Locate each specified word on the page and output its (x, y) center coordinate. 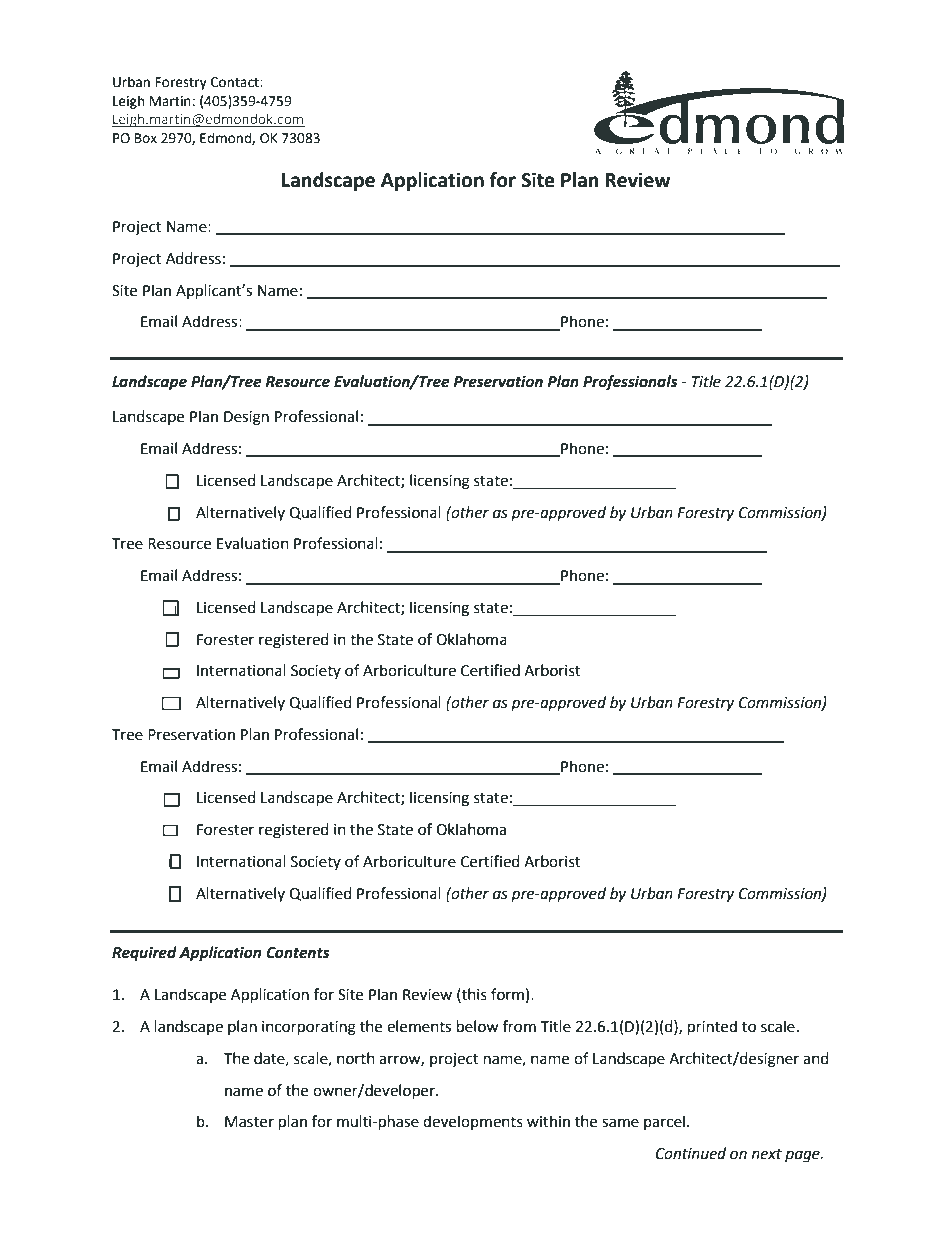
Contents (298, 953)
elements (419, 1026)
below (478, 1026)
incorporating (309, 1028)
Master (249, 1122)
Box (146, 138)
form (507, 994)
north (356, 1058)
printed (712, 1028)
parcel (664, 1122)
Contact (236, 82)
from (519, 1026)
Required (144, 954)
